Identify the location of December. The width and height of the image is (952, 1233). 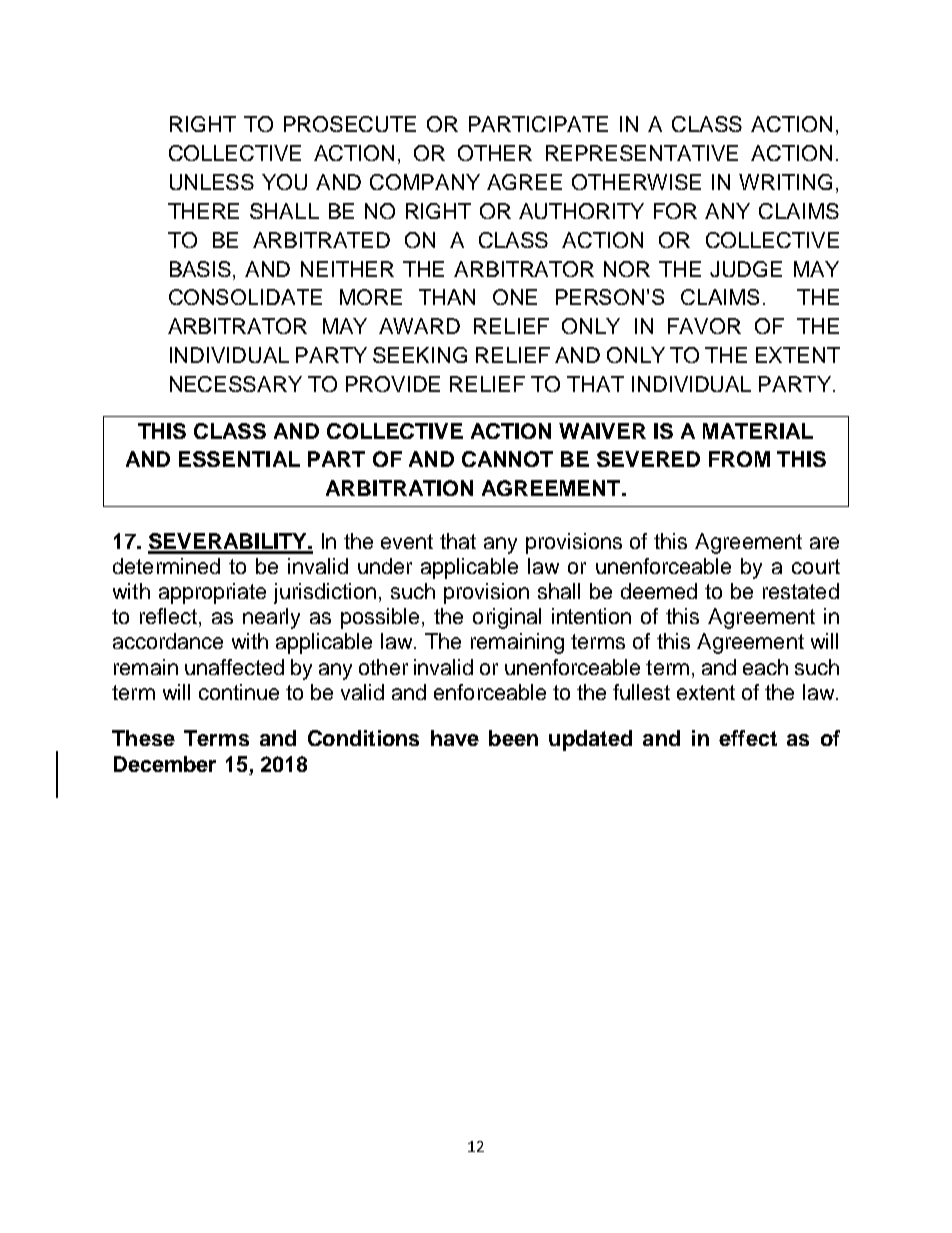
(165, 764).
